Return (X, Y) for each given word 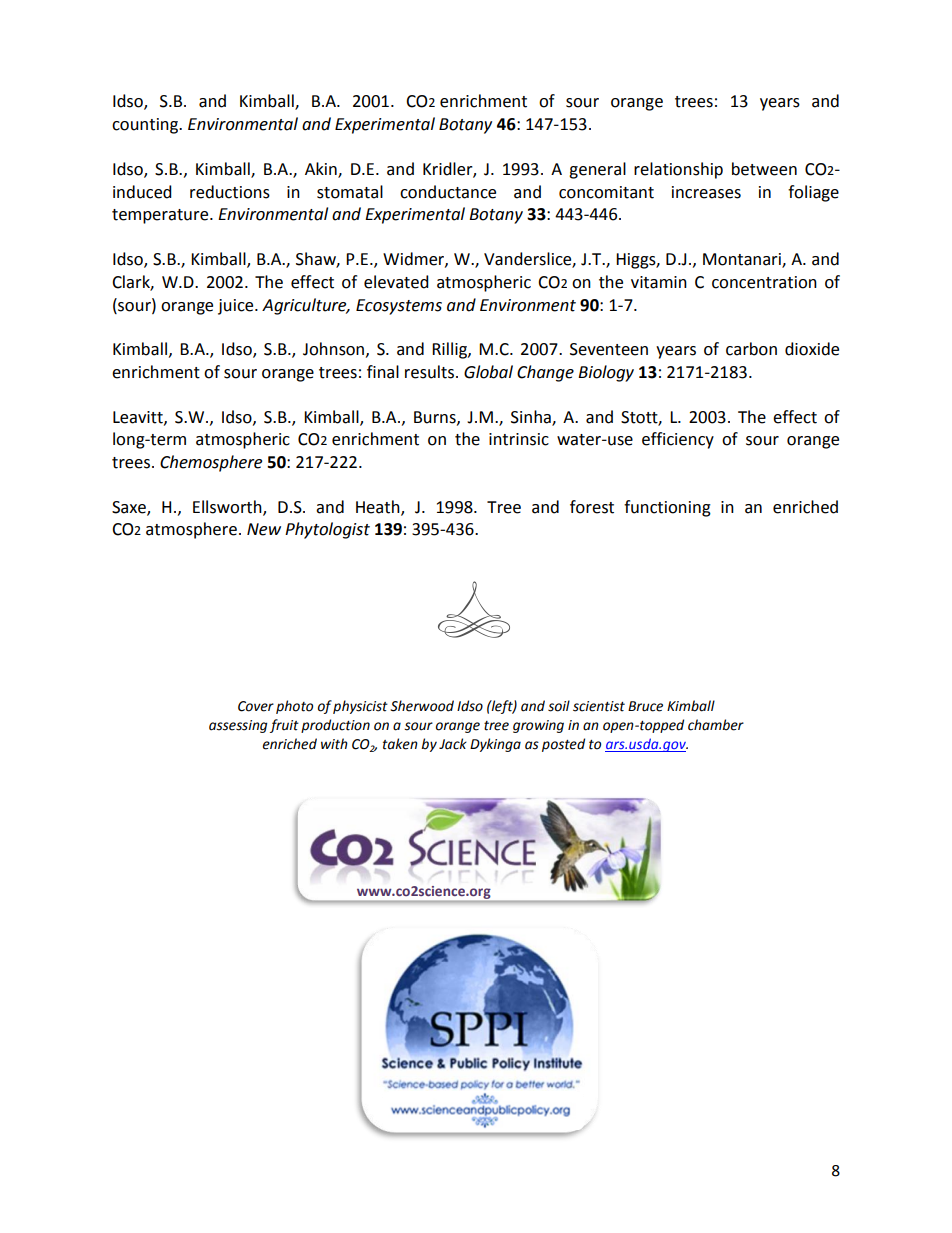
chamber (716, 725)
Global (488, 372)
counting (146, 126)
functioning (667, 508)
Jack (453, 744)
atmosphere (191, 530)
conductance (448, 192)
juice (237, 307)
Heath (379, 508)
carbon (751, 349)
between (764, 169)
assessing (238, 726)
